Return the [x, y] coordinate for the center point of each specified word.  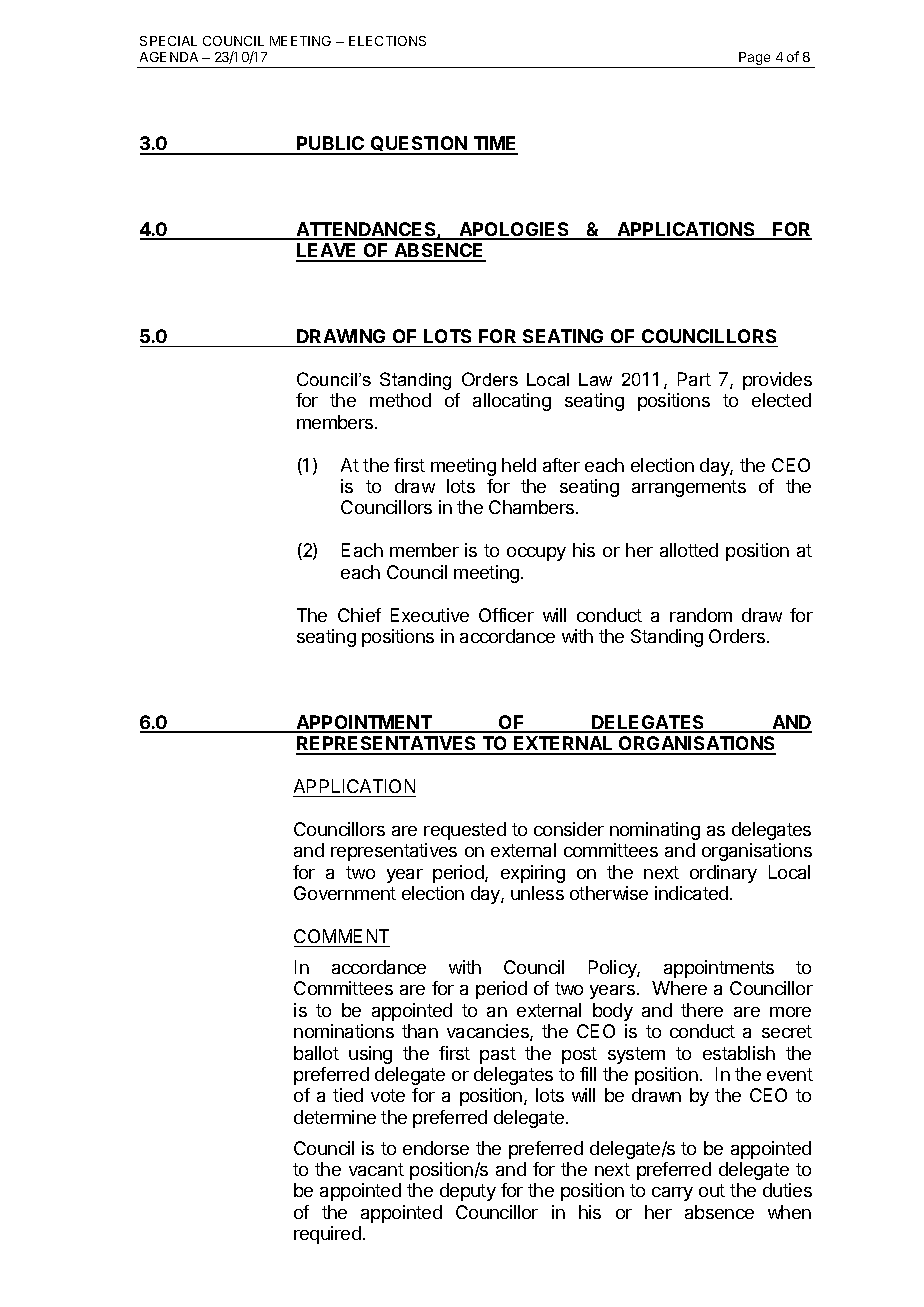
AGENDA [169, 57]
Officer [506, 615]
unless [537, 893]
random [701, 615]
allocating [512, 402]
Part [694, 379]
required [327, 1235]
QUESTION [419, 145]
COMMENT [341, 936]
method [400, 400]
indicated [691, 893]
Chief [359, 615]
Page [755, 60]
